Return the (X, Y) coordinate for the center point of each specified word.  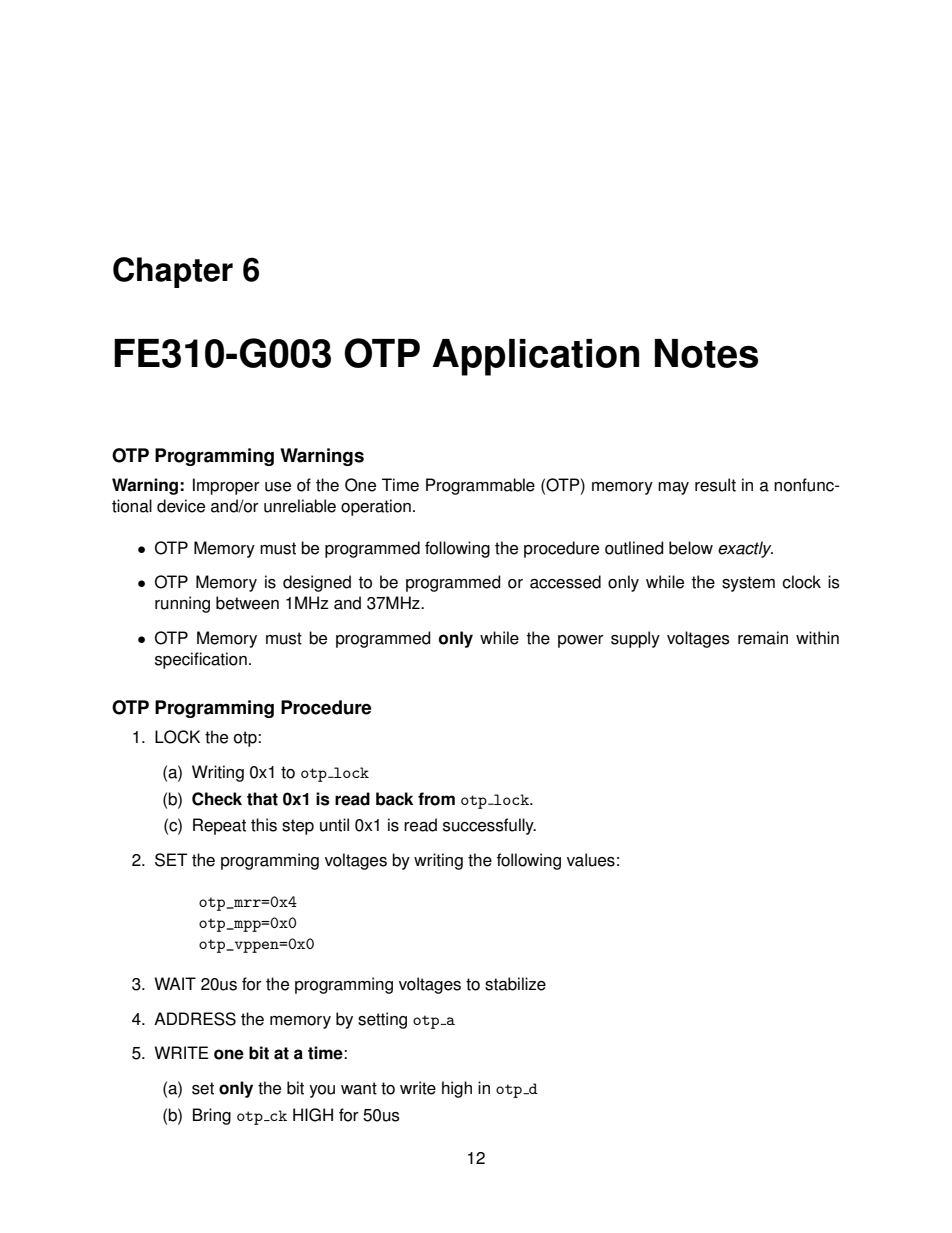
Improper (226, 486)
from (436, 799)
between (247, 603)
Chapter (173, 272)
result (715, 485)
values (591, 860)
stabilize (515, 984)
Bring (212, 1116)
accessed (565, 582)
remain (763, 638)
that (262, 799)
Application (535, 357)
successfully (489, 826)
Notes (706, 353)
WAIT (175, 983)
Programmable (480, 486)
